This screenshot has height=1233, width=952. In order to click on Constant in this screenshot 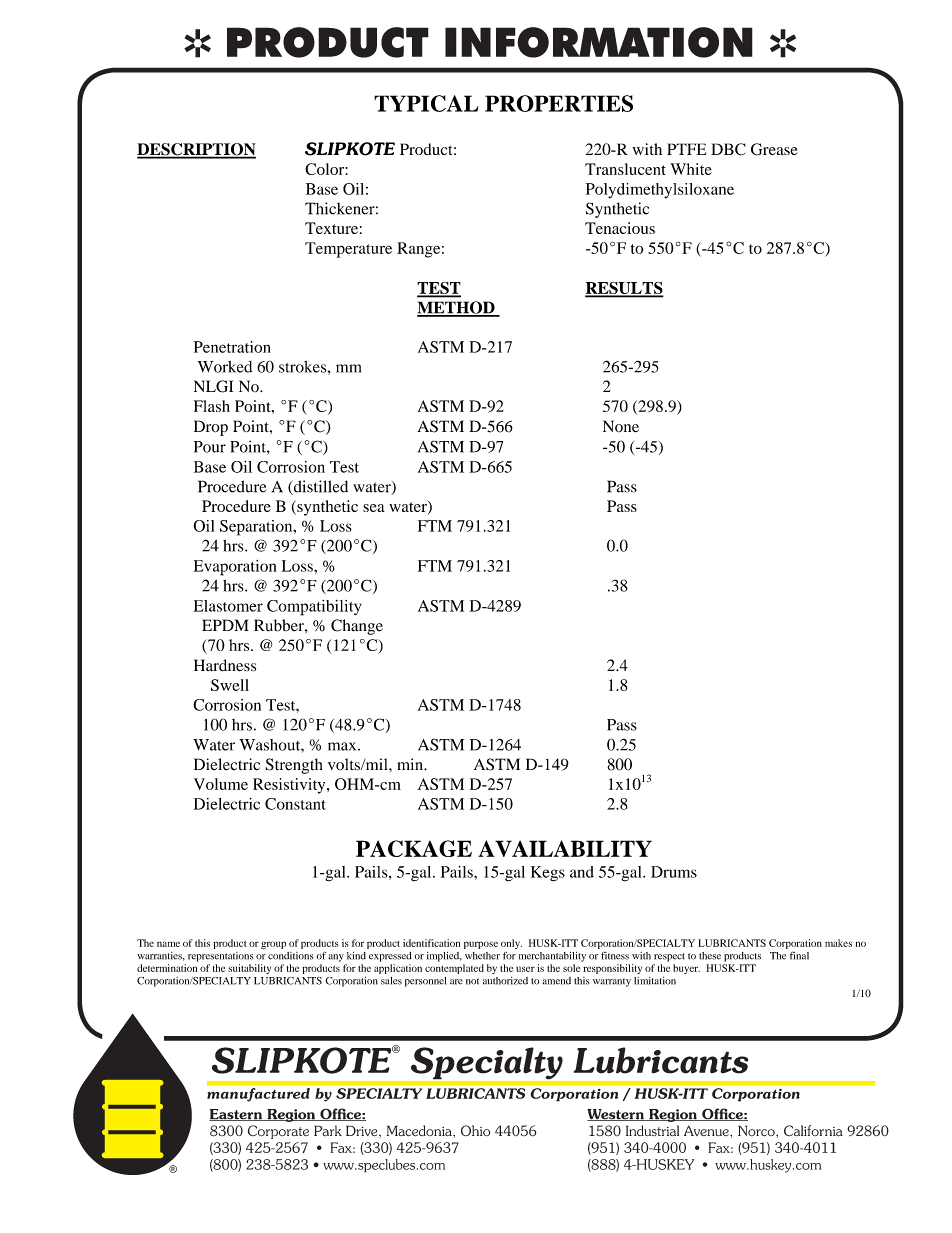, I will do `click(295, 804)`.
